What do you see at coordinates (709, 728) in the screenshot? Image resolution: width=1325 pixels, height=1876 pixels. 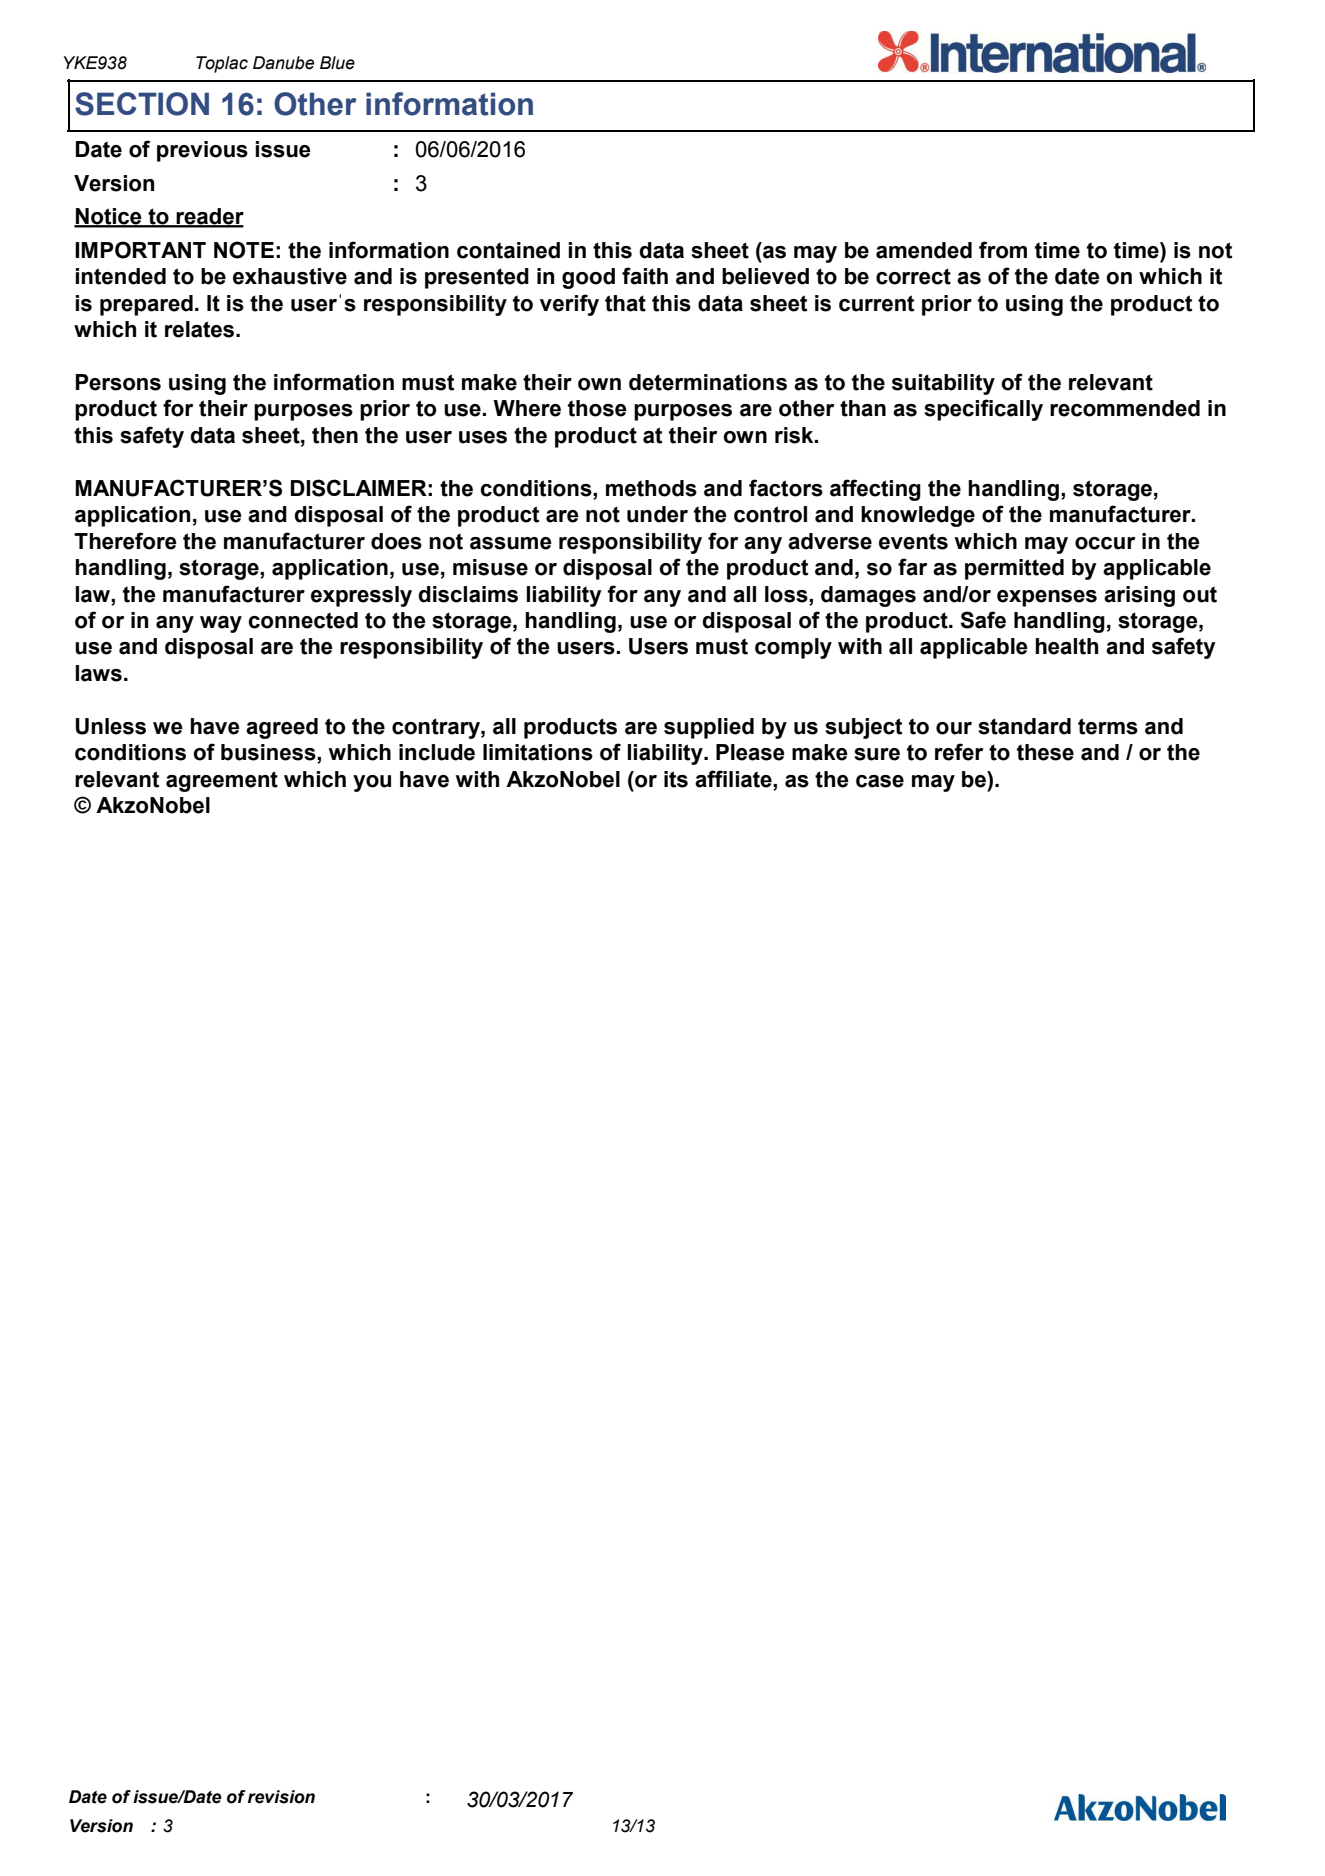 I see `supplied` at bounding box center [709, 728].
